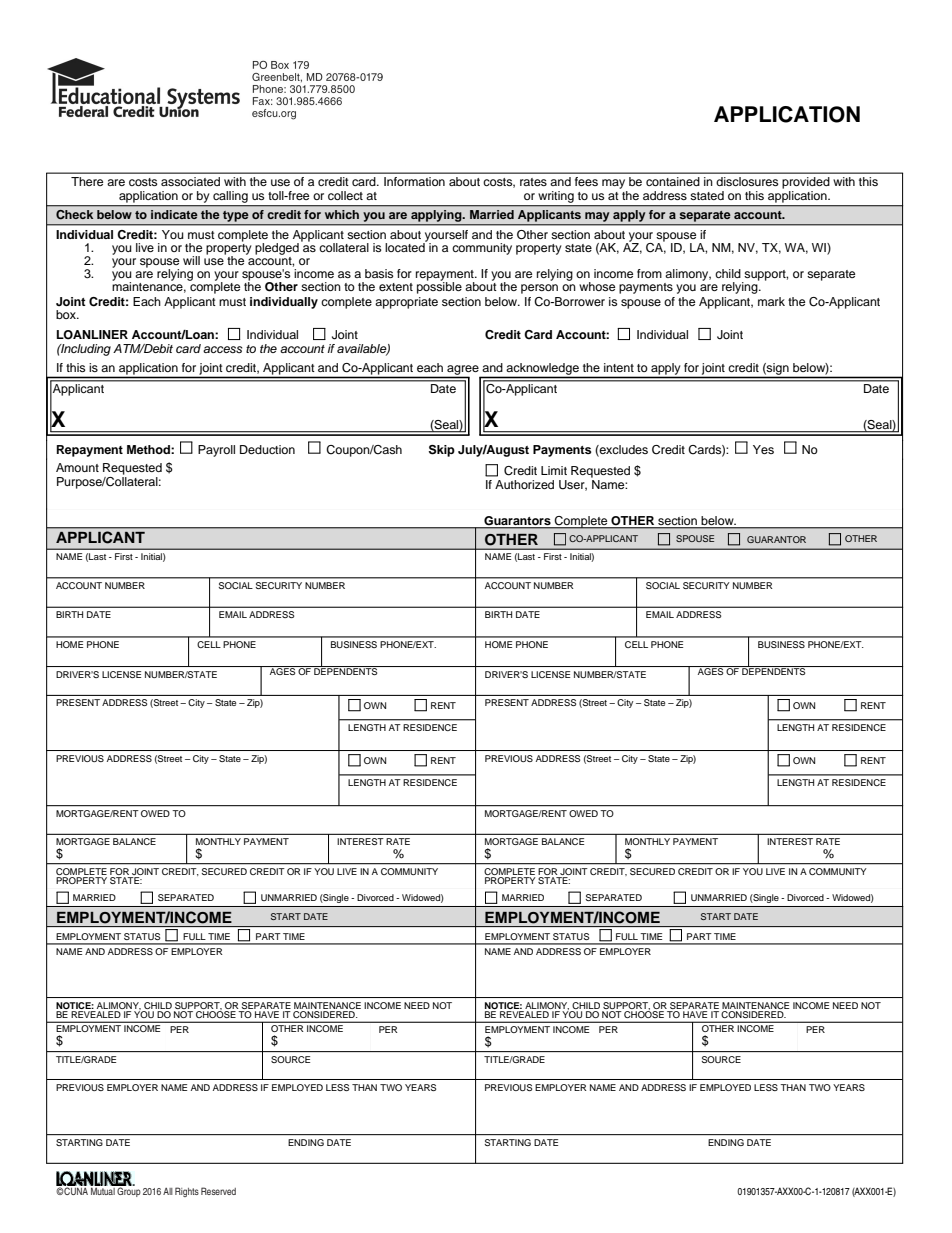 This screenshot has height=1233, width=952. Describe the element at coordinates (77, 467) in the screenshot. I see `Amount` at that location.
